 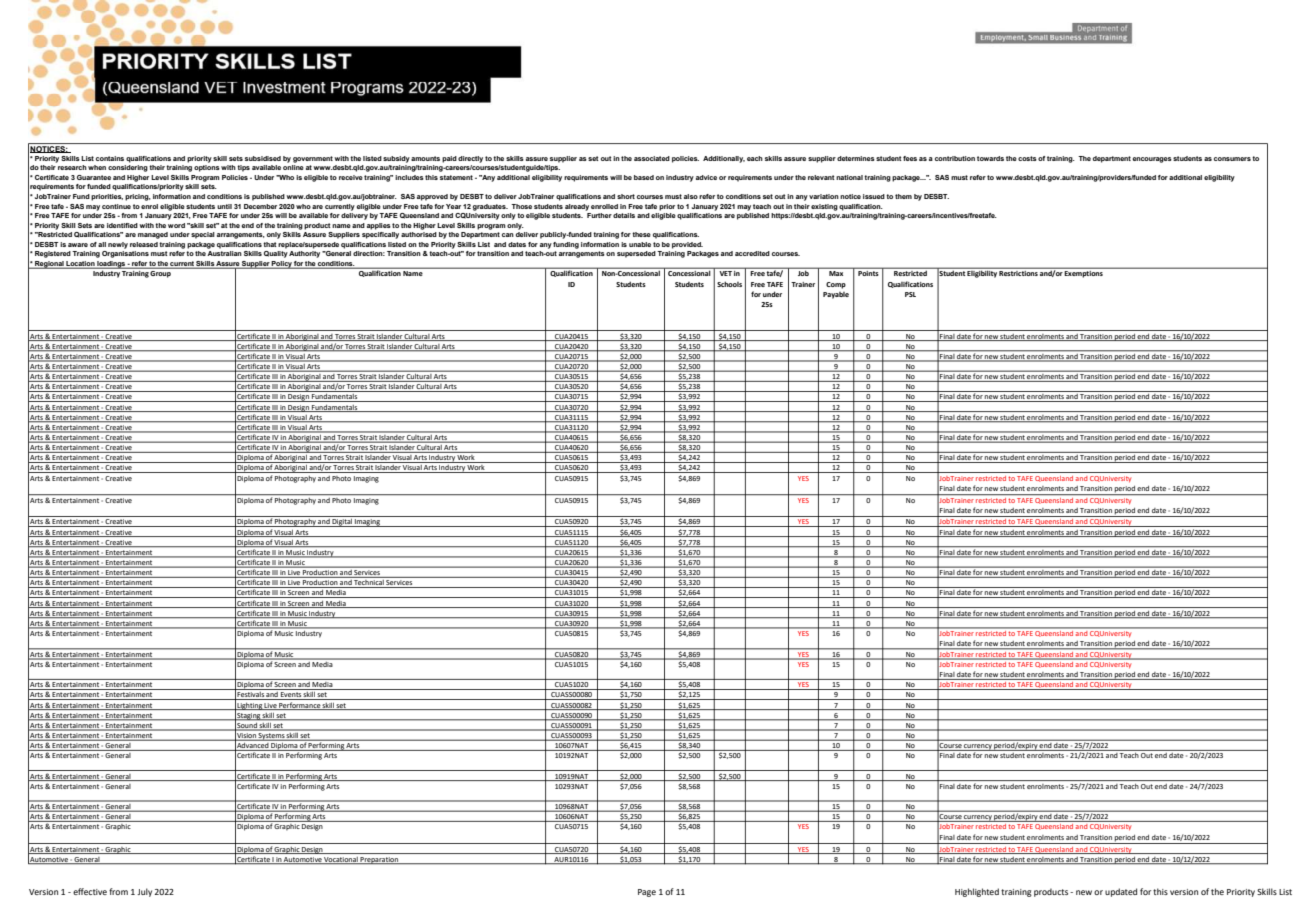 I want to click on PSL, so click(x=910, y=294).
